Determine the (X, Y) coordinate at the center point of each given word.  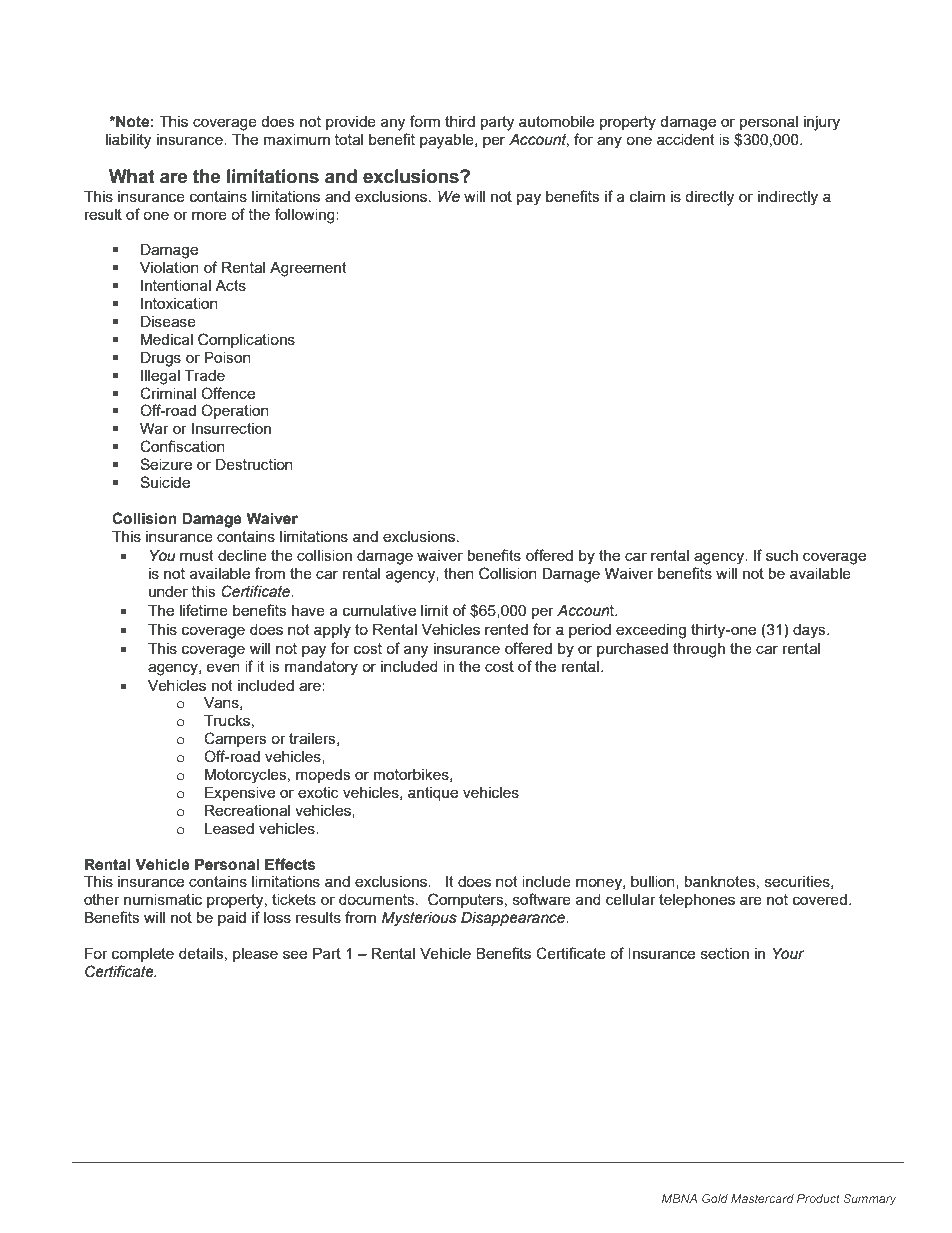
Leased (229, 828)
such (782, 555)
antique (433, 794)
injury (822, 123)
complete (143, 955)
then (459, 573)
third (460, 121)
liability (128, 141)
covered (820, 899)
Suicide (165, 482)
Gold (715, 1198)
